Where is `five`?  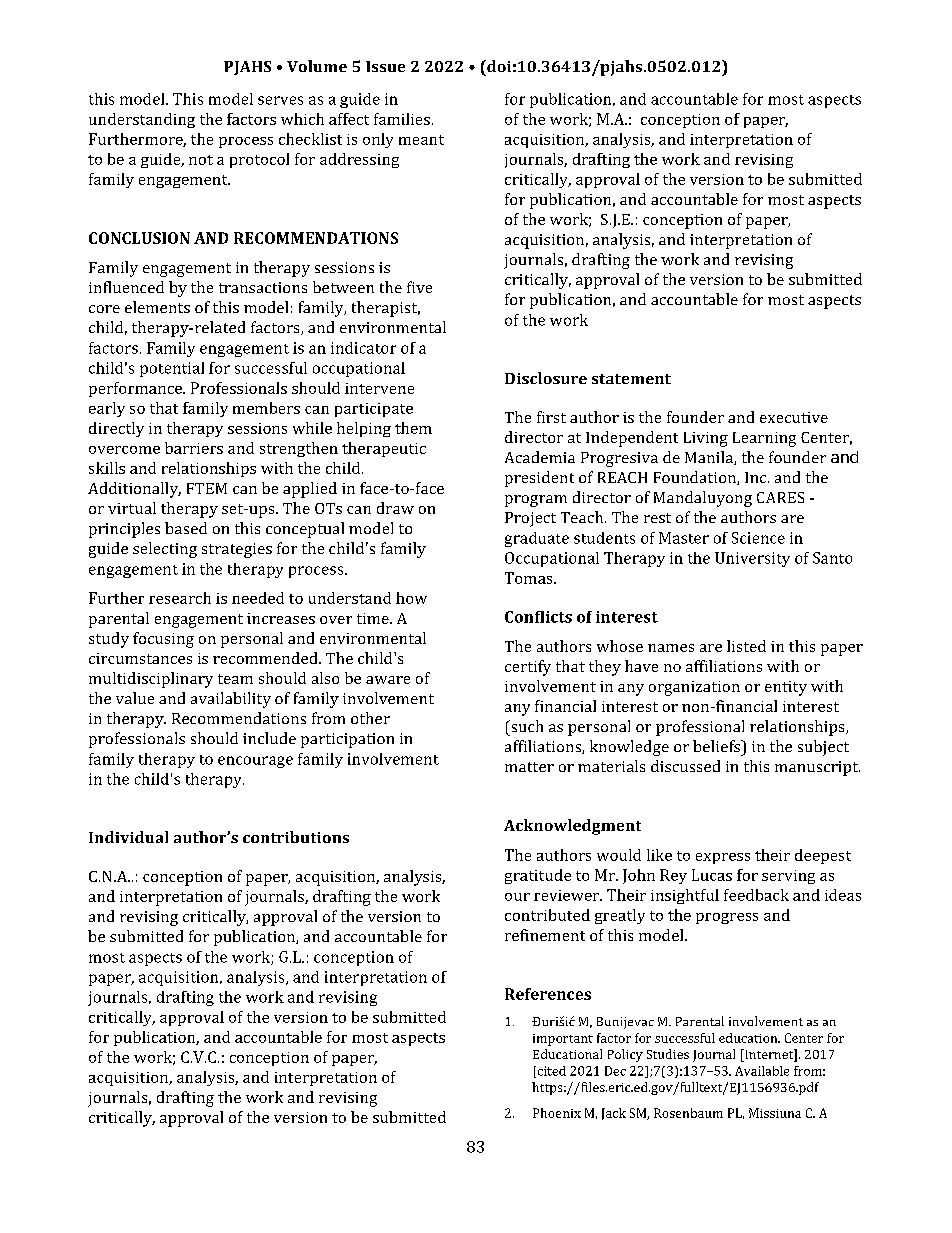 five is located at coordinates (419, 287).
